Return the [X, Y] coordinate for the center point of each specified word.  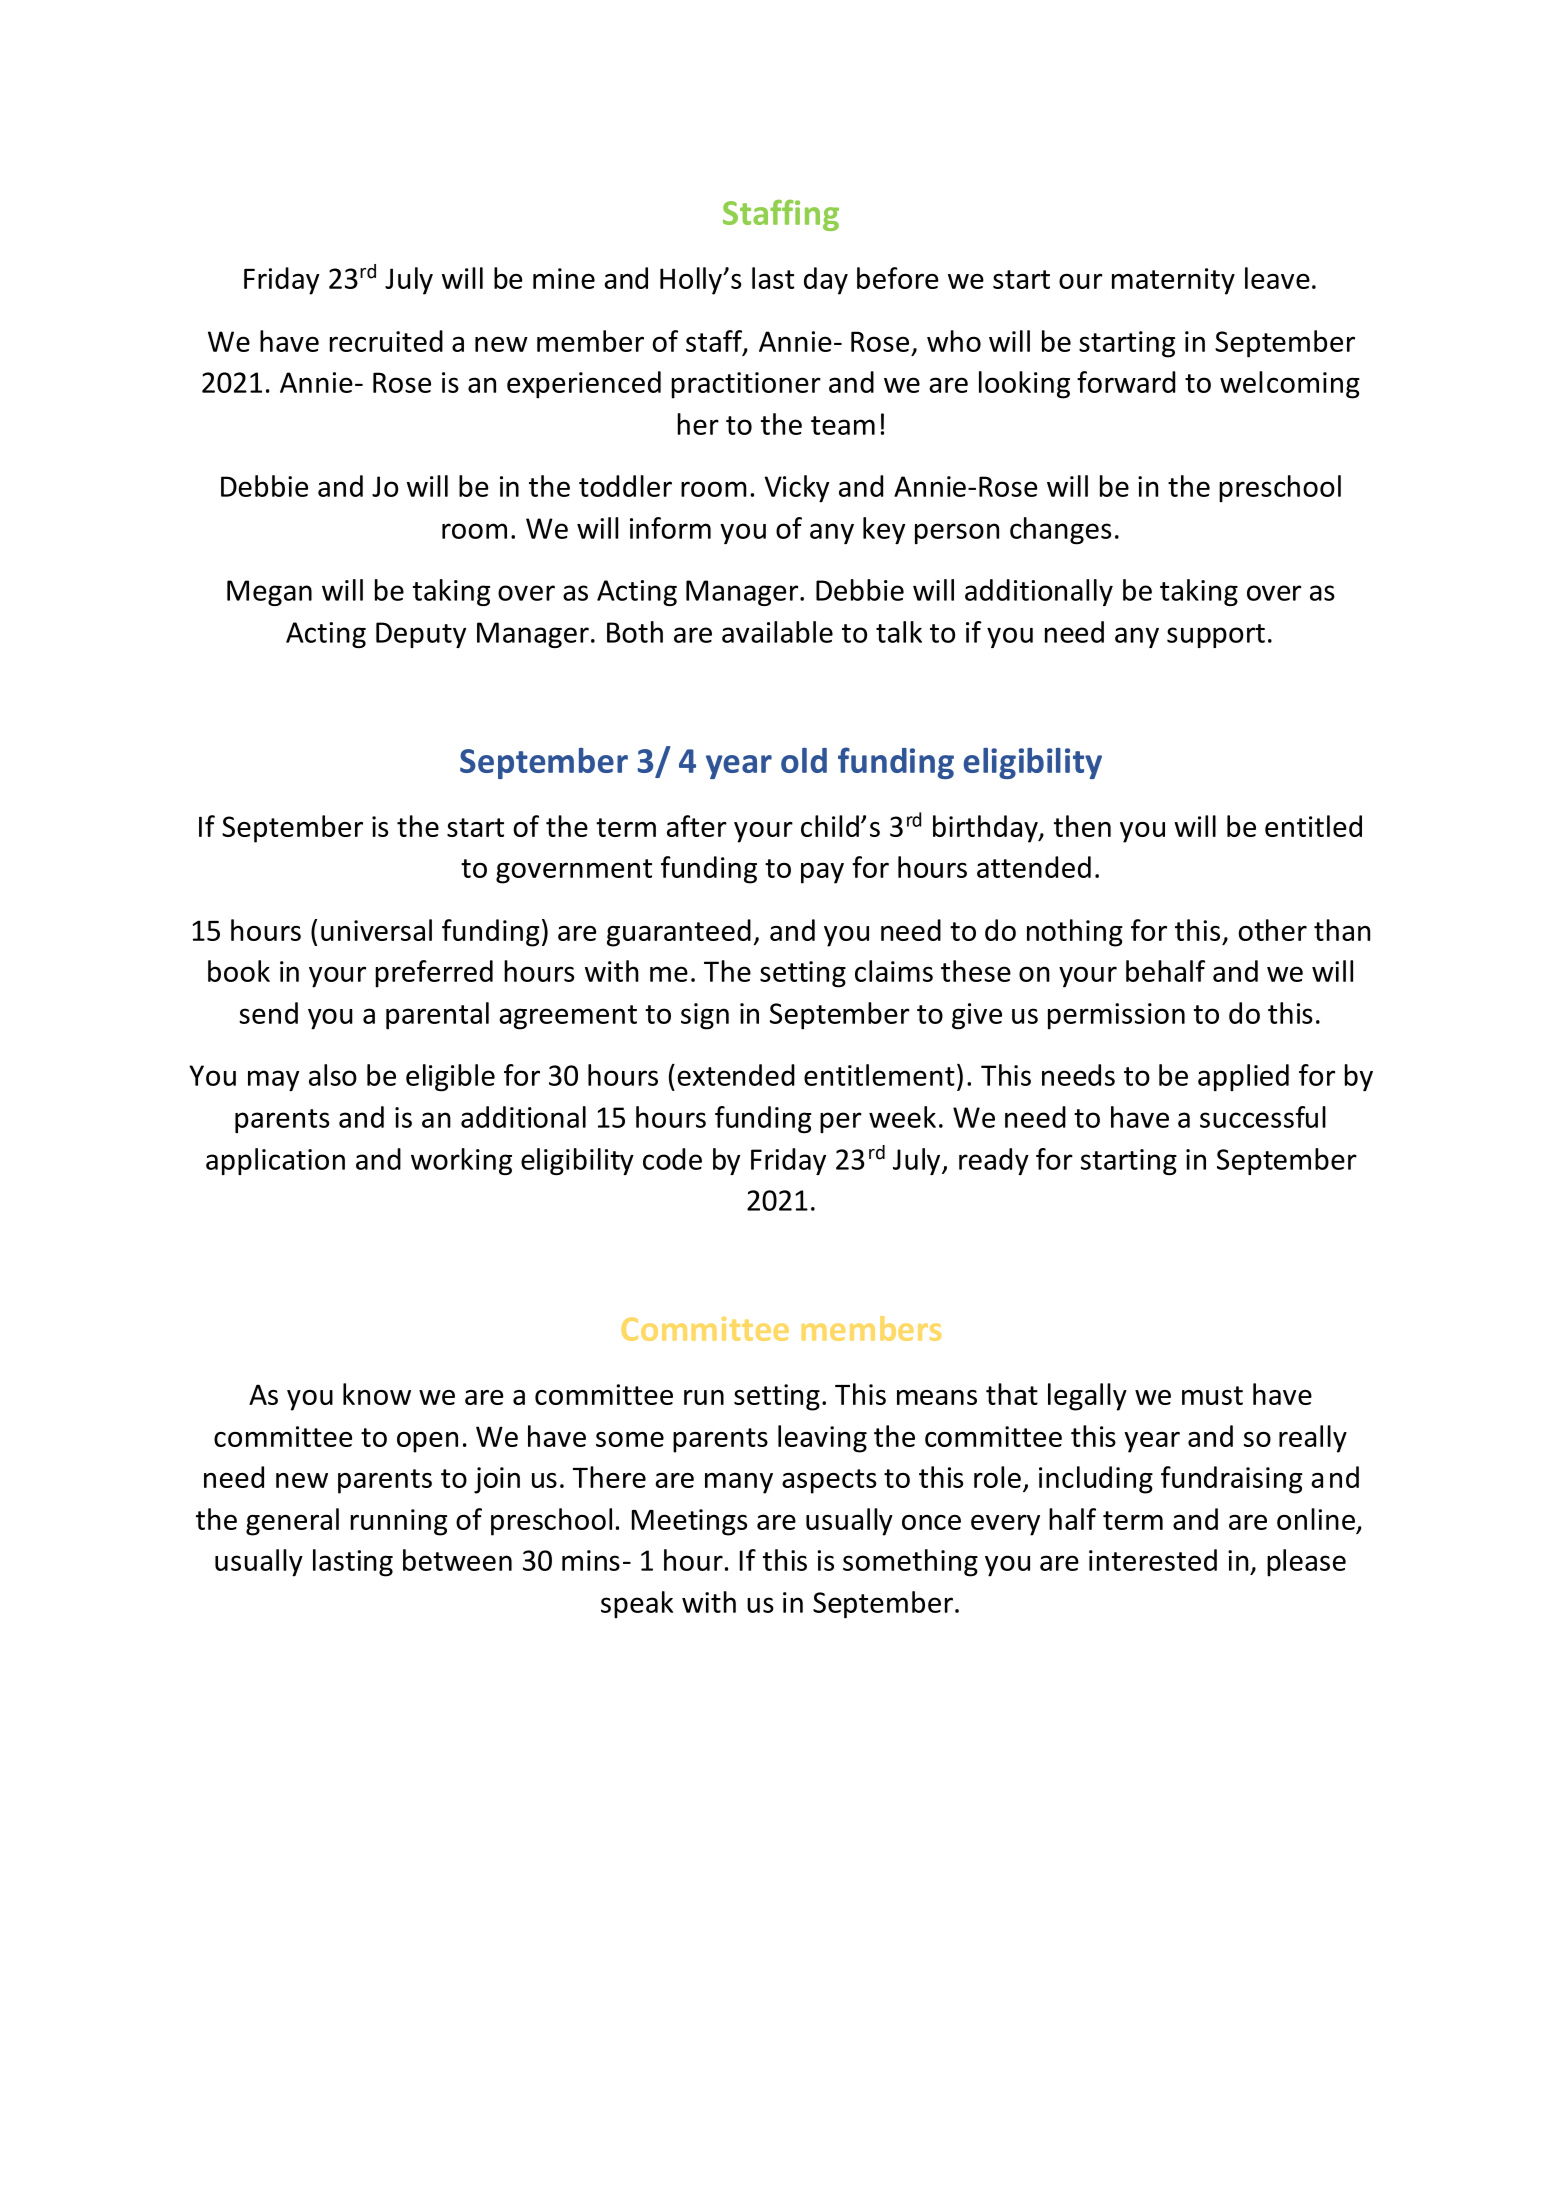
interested [1153, 1560]
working [461, 1161]
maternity [1173, 281]
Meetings [689, 1522]
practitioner [746, 385]
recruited [386, 341]
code [672, 1159]
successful [1263, 1117]
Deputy [421, 635]
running [399, 1522]
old [804, 760]
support [1216, 636]
